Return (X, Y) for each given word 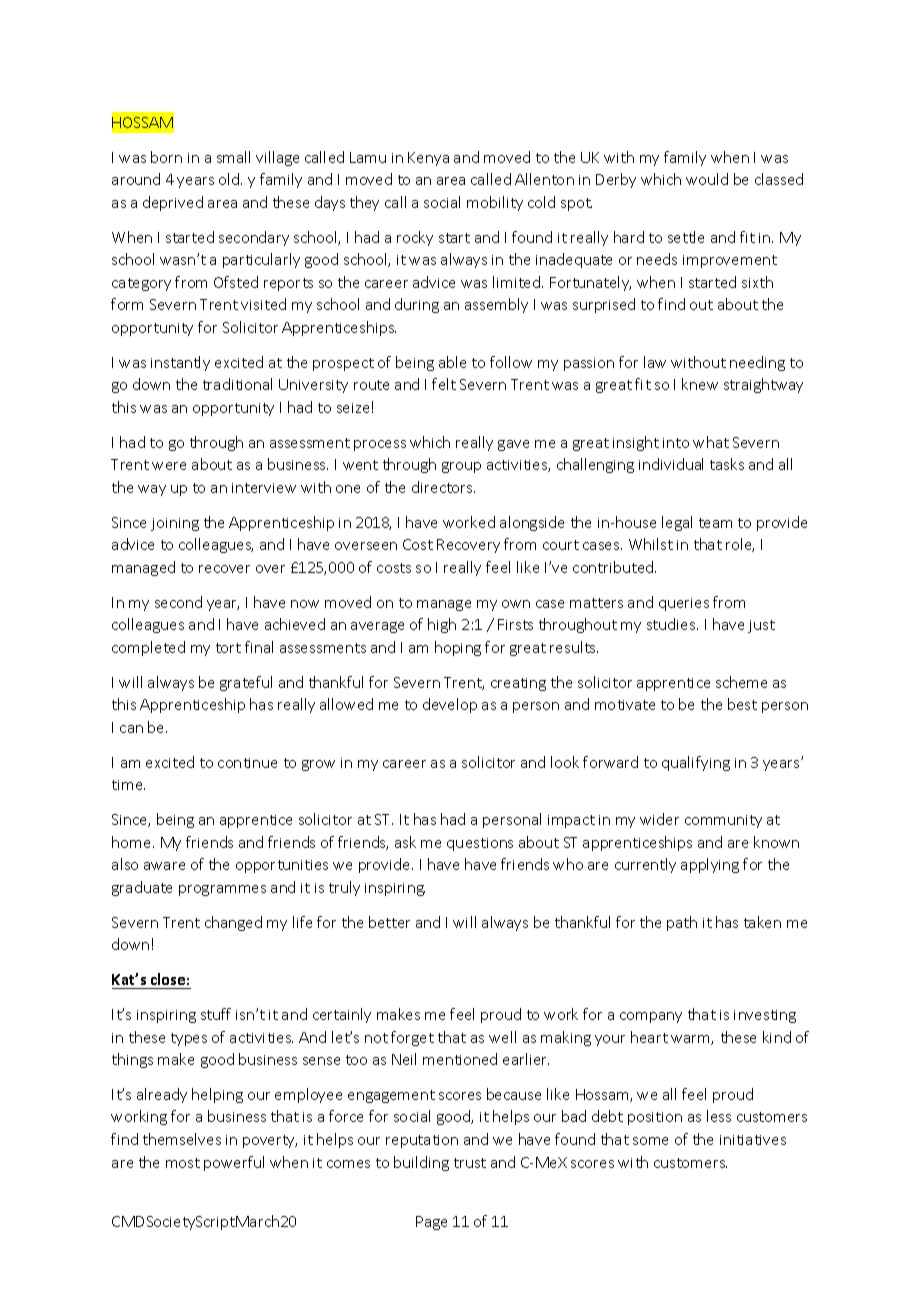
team (715, 523)
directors (443, 487)
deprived (173, 203)
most (183, 1163)
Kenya (428, 159)
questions (480, 844)
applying (710, 865)
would (707, 179)
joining (175, 524)
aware (164, 866)
